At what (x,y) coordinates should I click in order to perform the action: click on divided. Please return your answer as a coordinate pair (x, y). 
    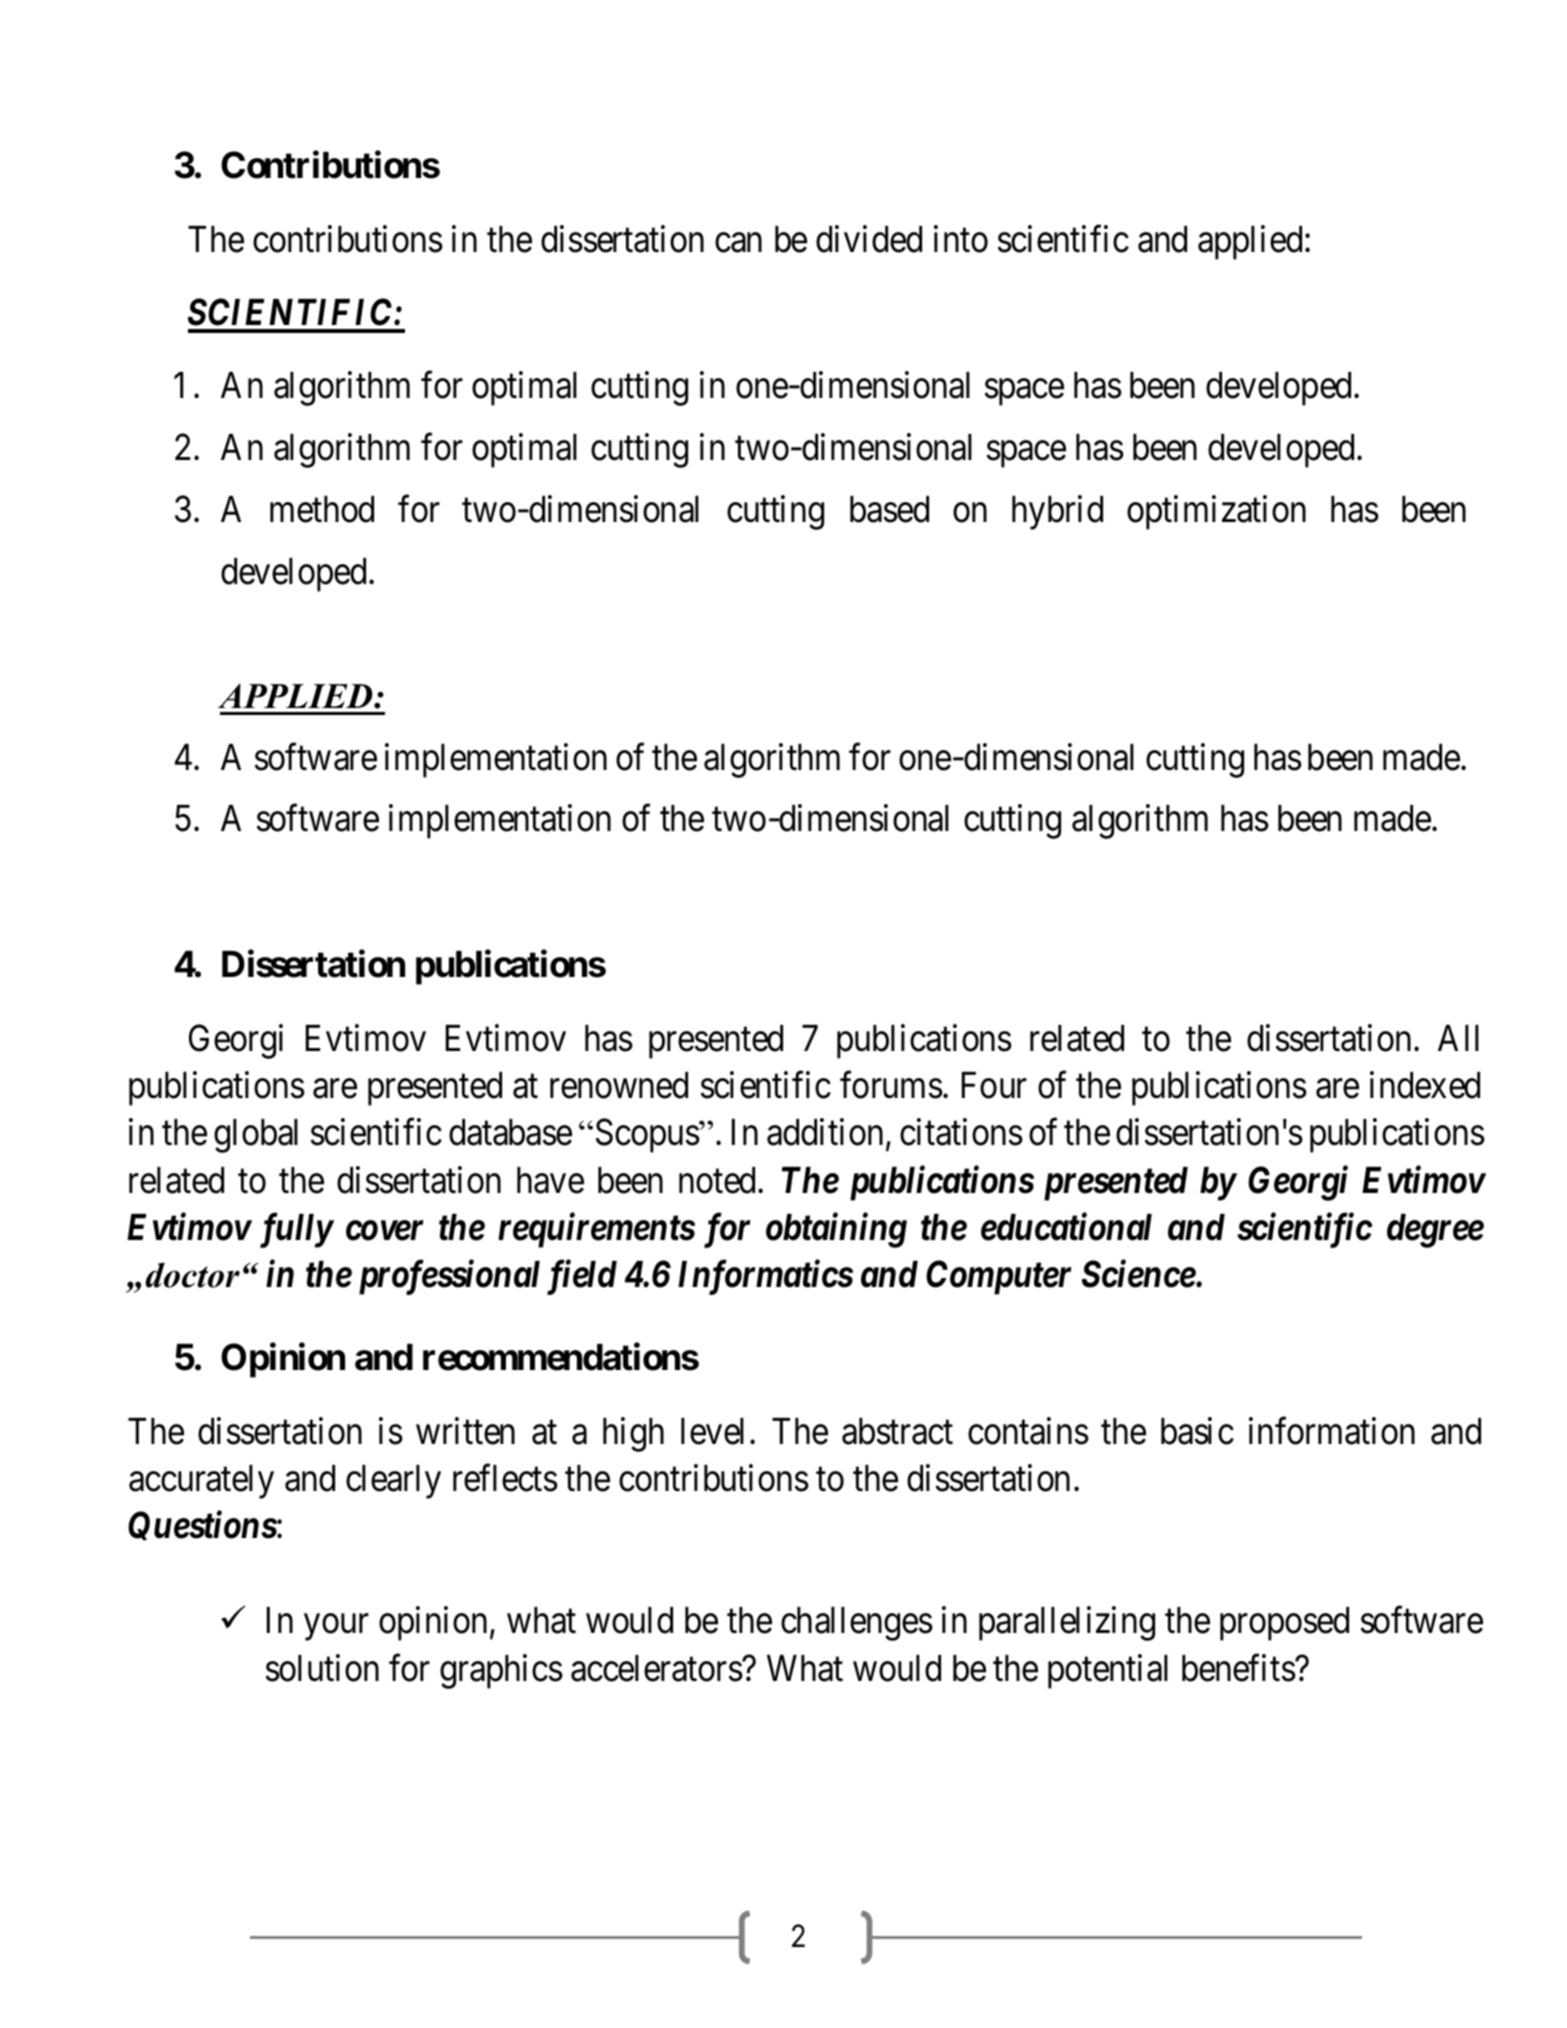
    Looking at the image, I should click on (869, 239).
